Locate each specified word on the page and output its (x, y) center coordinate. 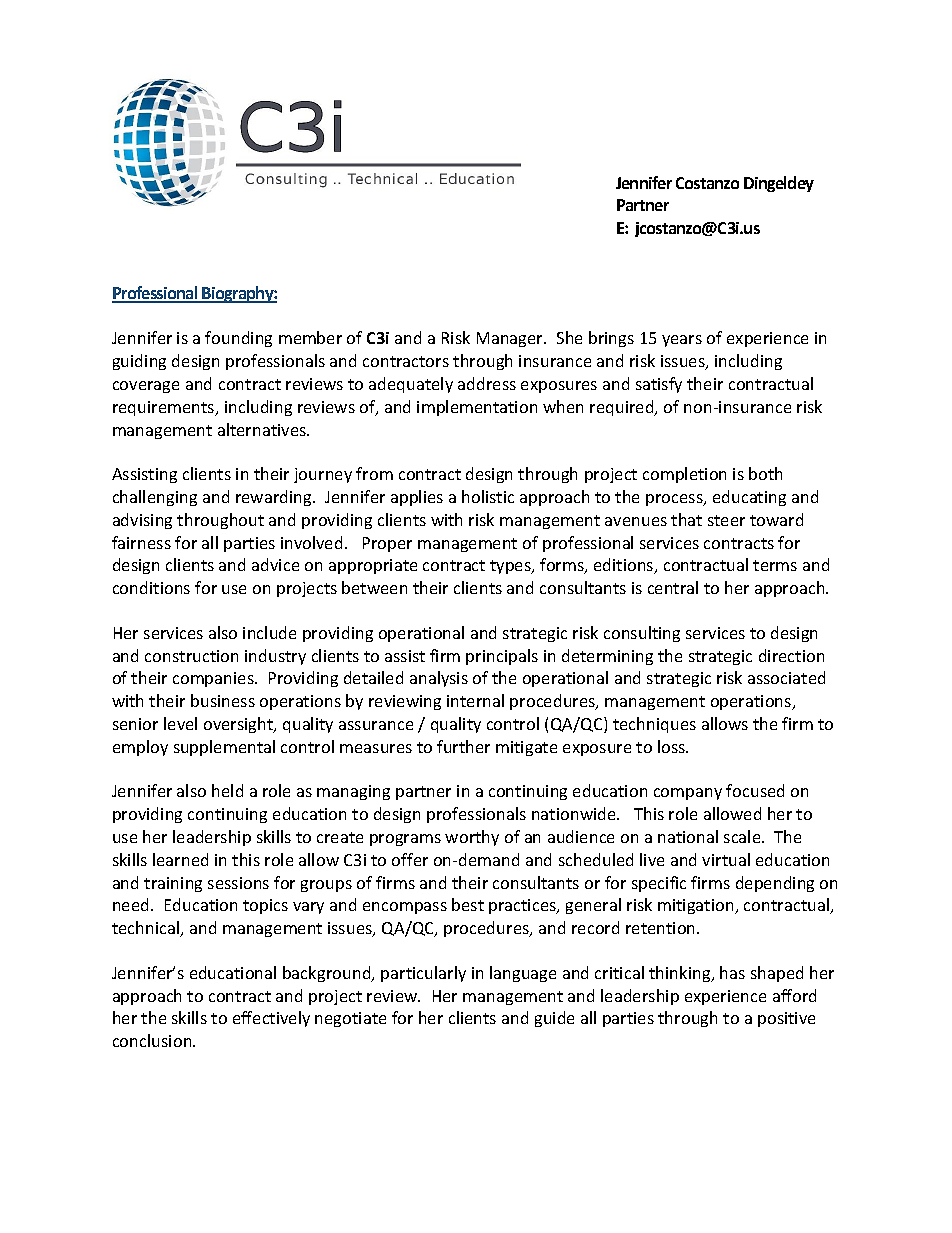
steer (726, 520)
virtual (726, 859)
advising (142, 521)
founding (238, 339)
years (682, 341)
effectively (271, 1019)
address (487, 383)
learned (180, 859)
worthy (472, 838)
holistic (488, 496)
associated (786, 677)
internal (475, 700)
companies (214, 679)
